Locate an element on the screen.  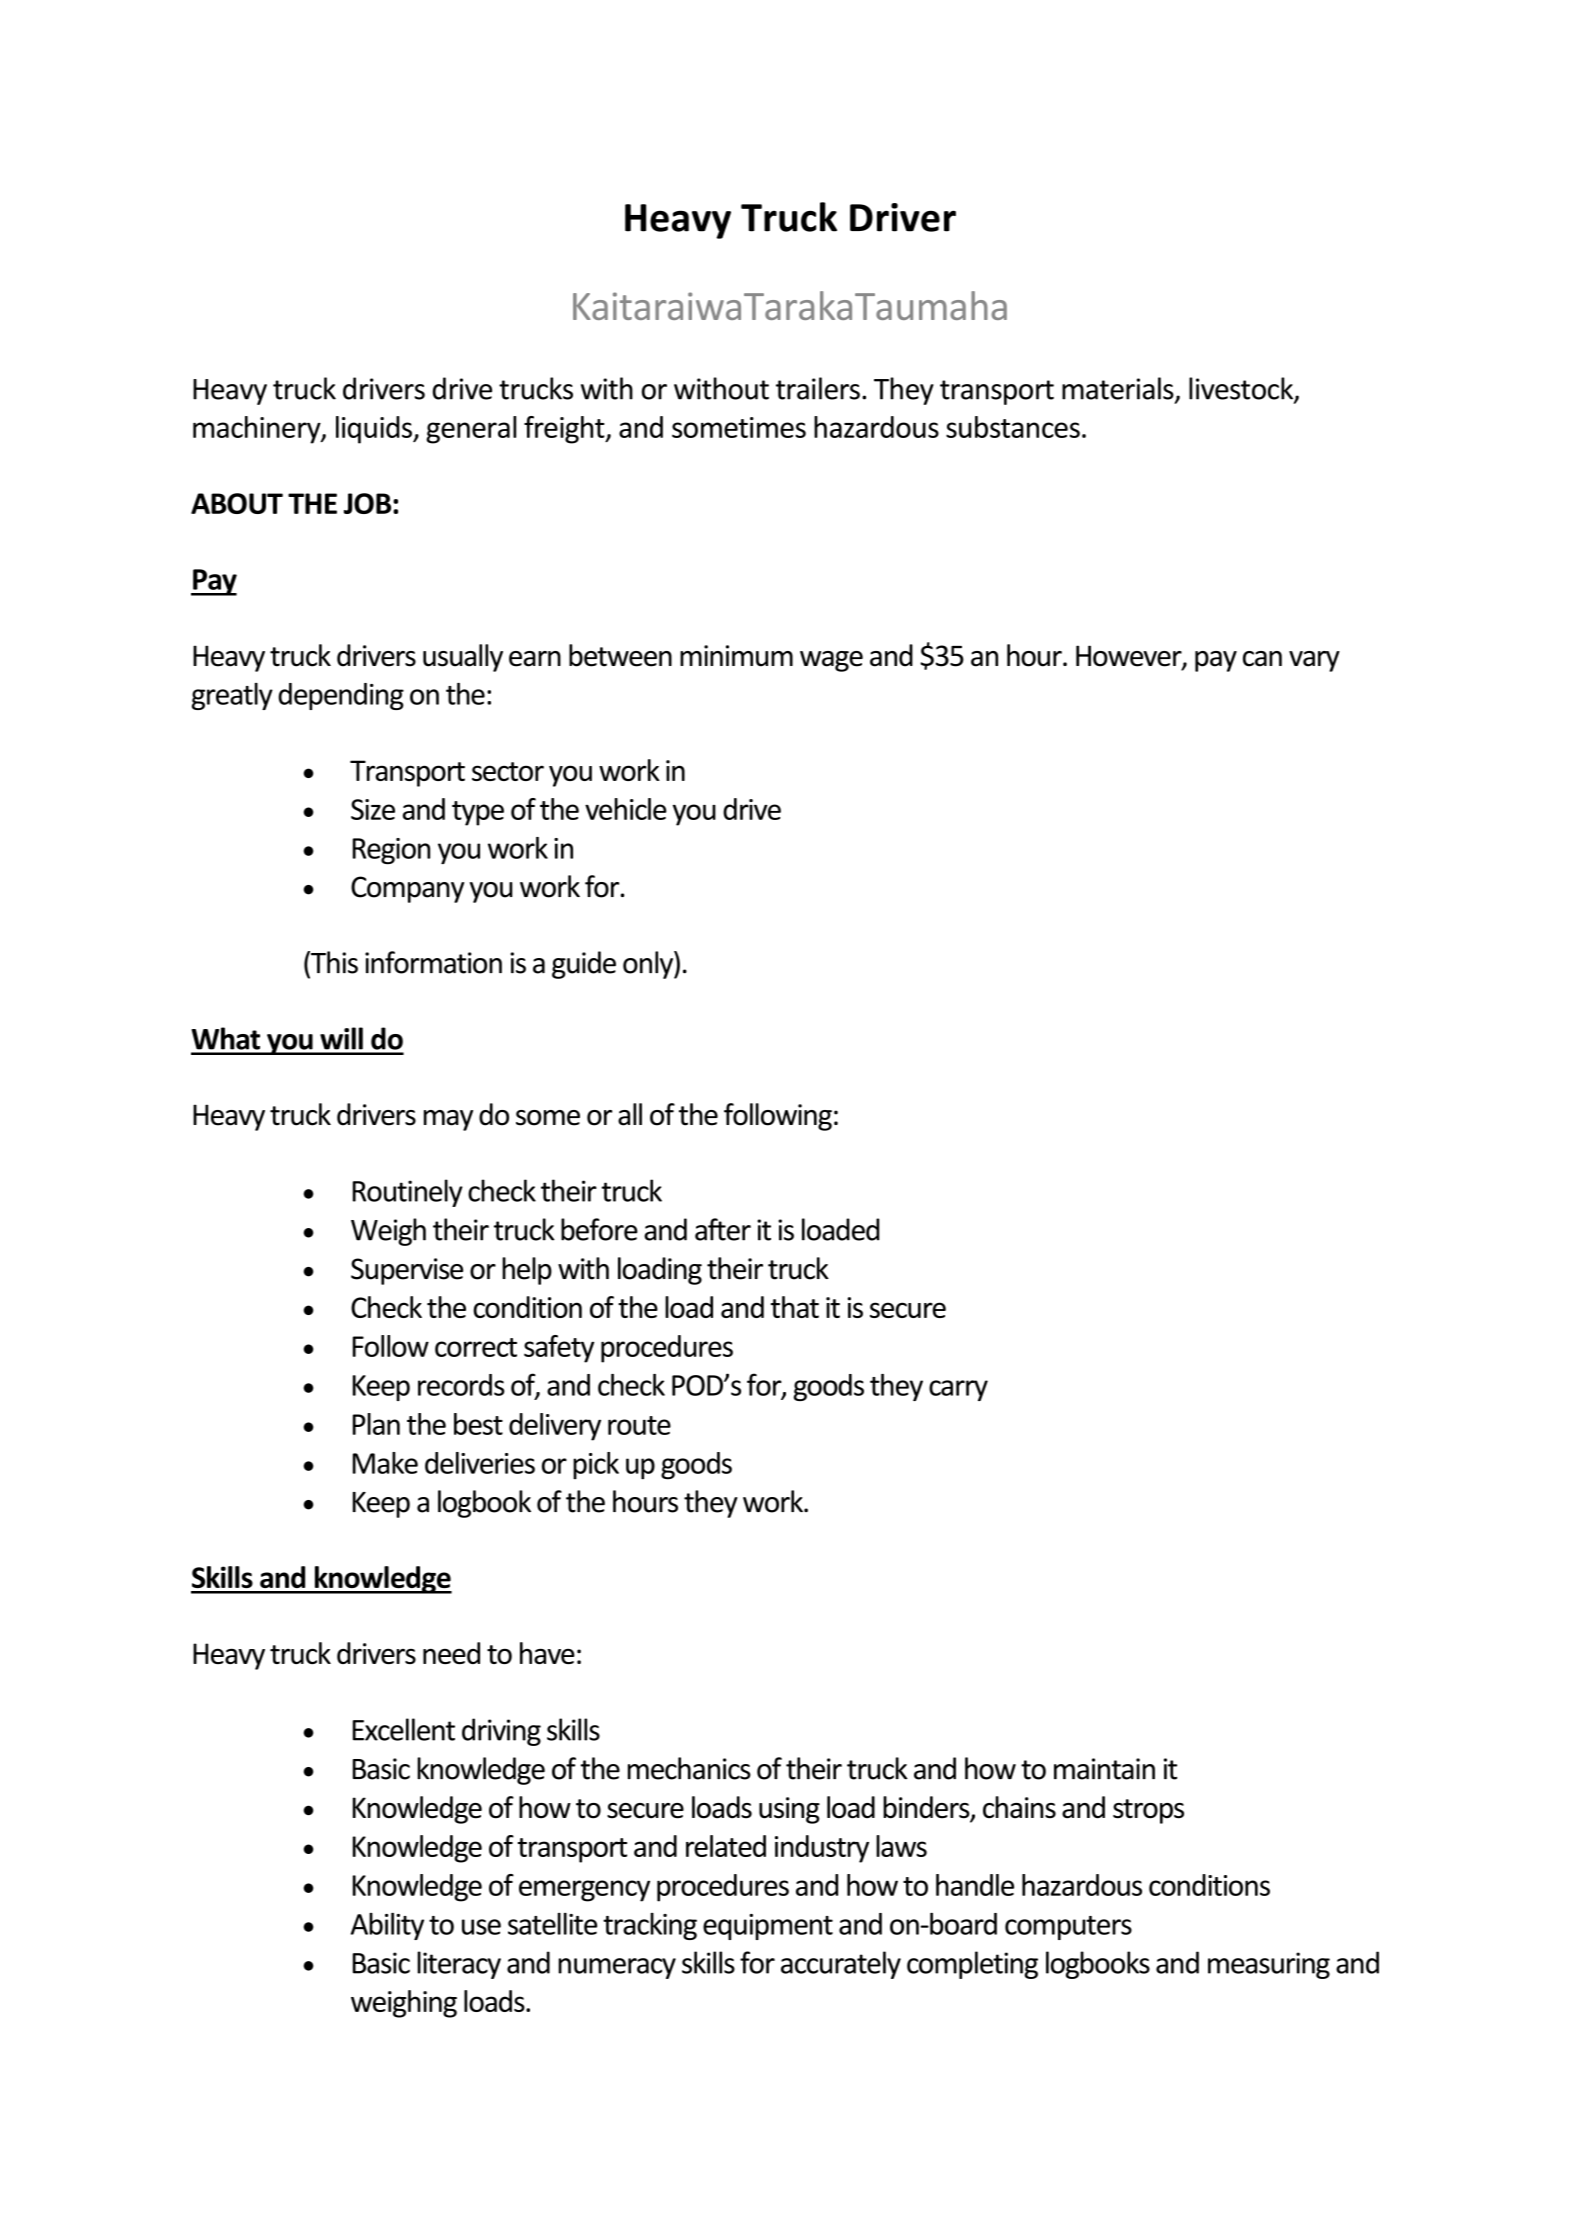
carry is located at coordinates (958, 1390).
